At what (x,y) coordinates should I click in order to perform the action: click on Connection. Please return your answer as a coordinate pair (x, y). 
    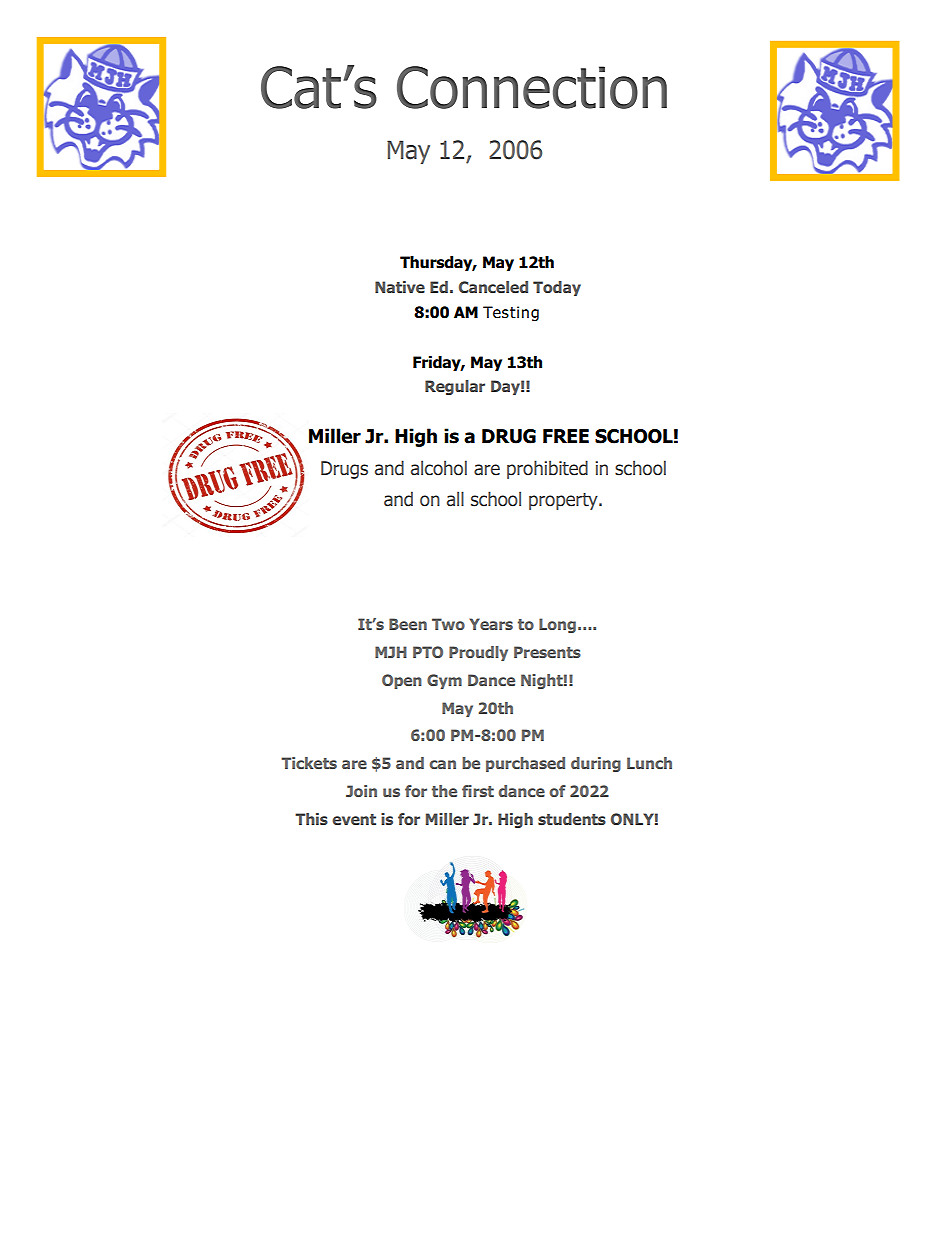
    Looking at the image, I should click on (532, 87).
